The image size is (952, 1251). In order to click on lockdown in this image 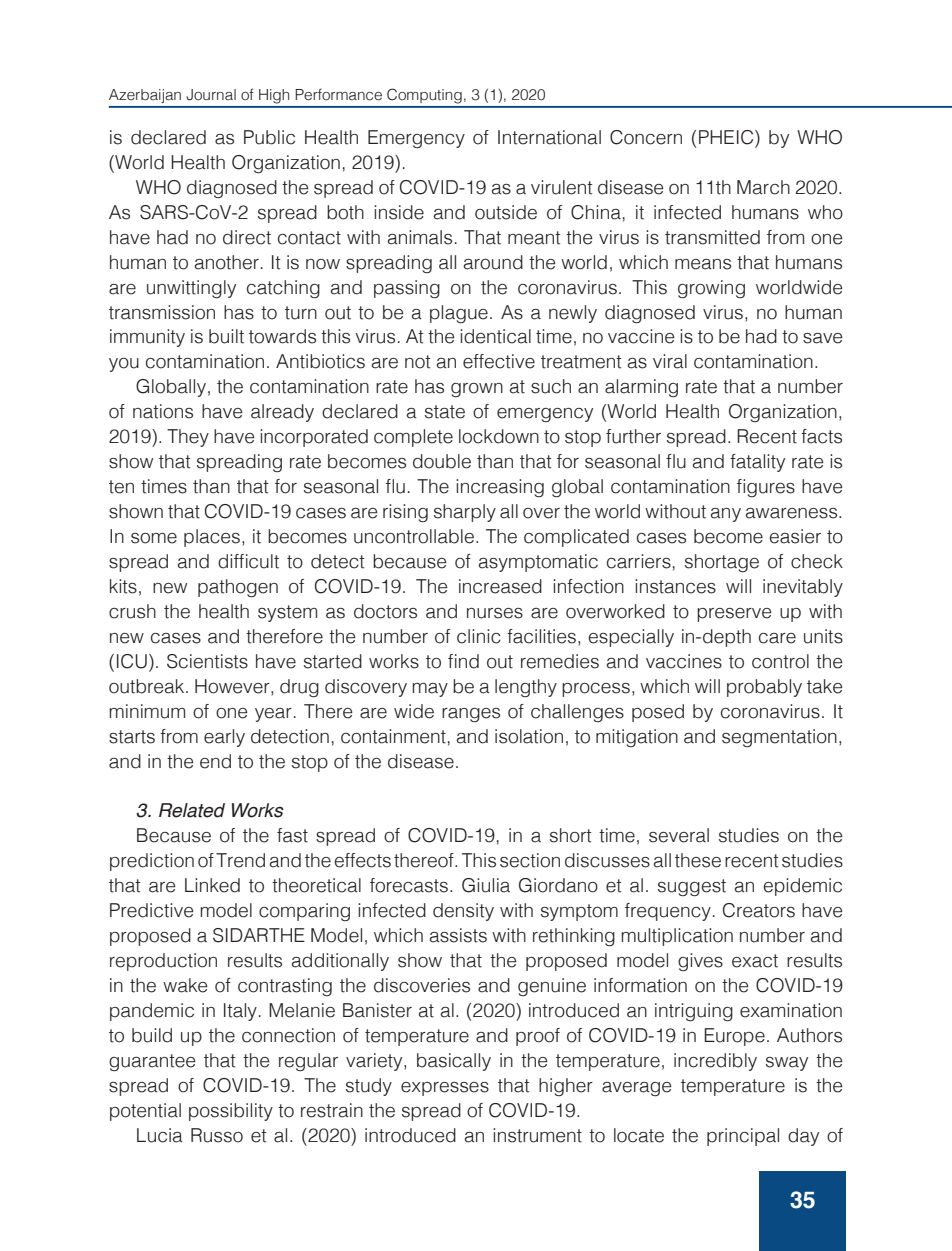, I will do `click(499, 436)`.
